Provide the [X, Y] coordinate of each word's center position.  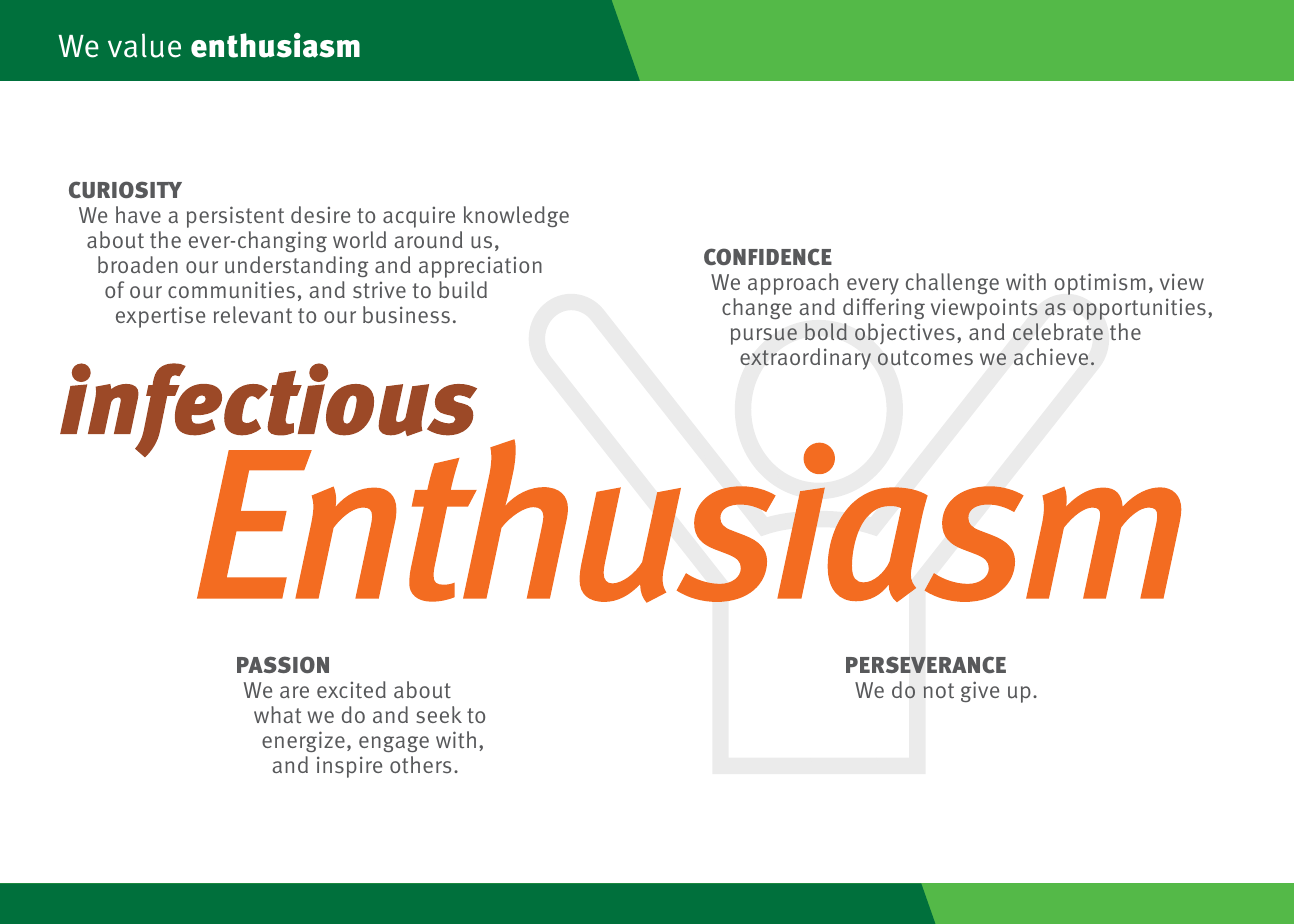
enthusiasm [275, 45]
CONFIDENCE [768, 256]
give [980, 691]
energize [303, 741]
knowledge [516, 216]
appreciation [480, 267]
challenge [952, 283]
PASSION [283, 664]
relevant [253, 314]
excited [351, 690]
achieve [1051, 356]
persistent [235, 217]
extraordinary [805, 359]
